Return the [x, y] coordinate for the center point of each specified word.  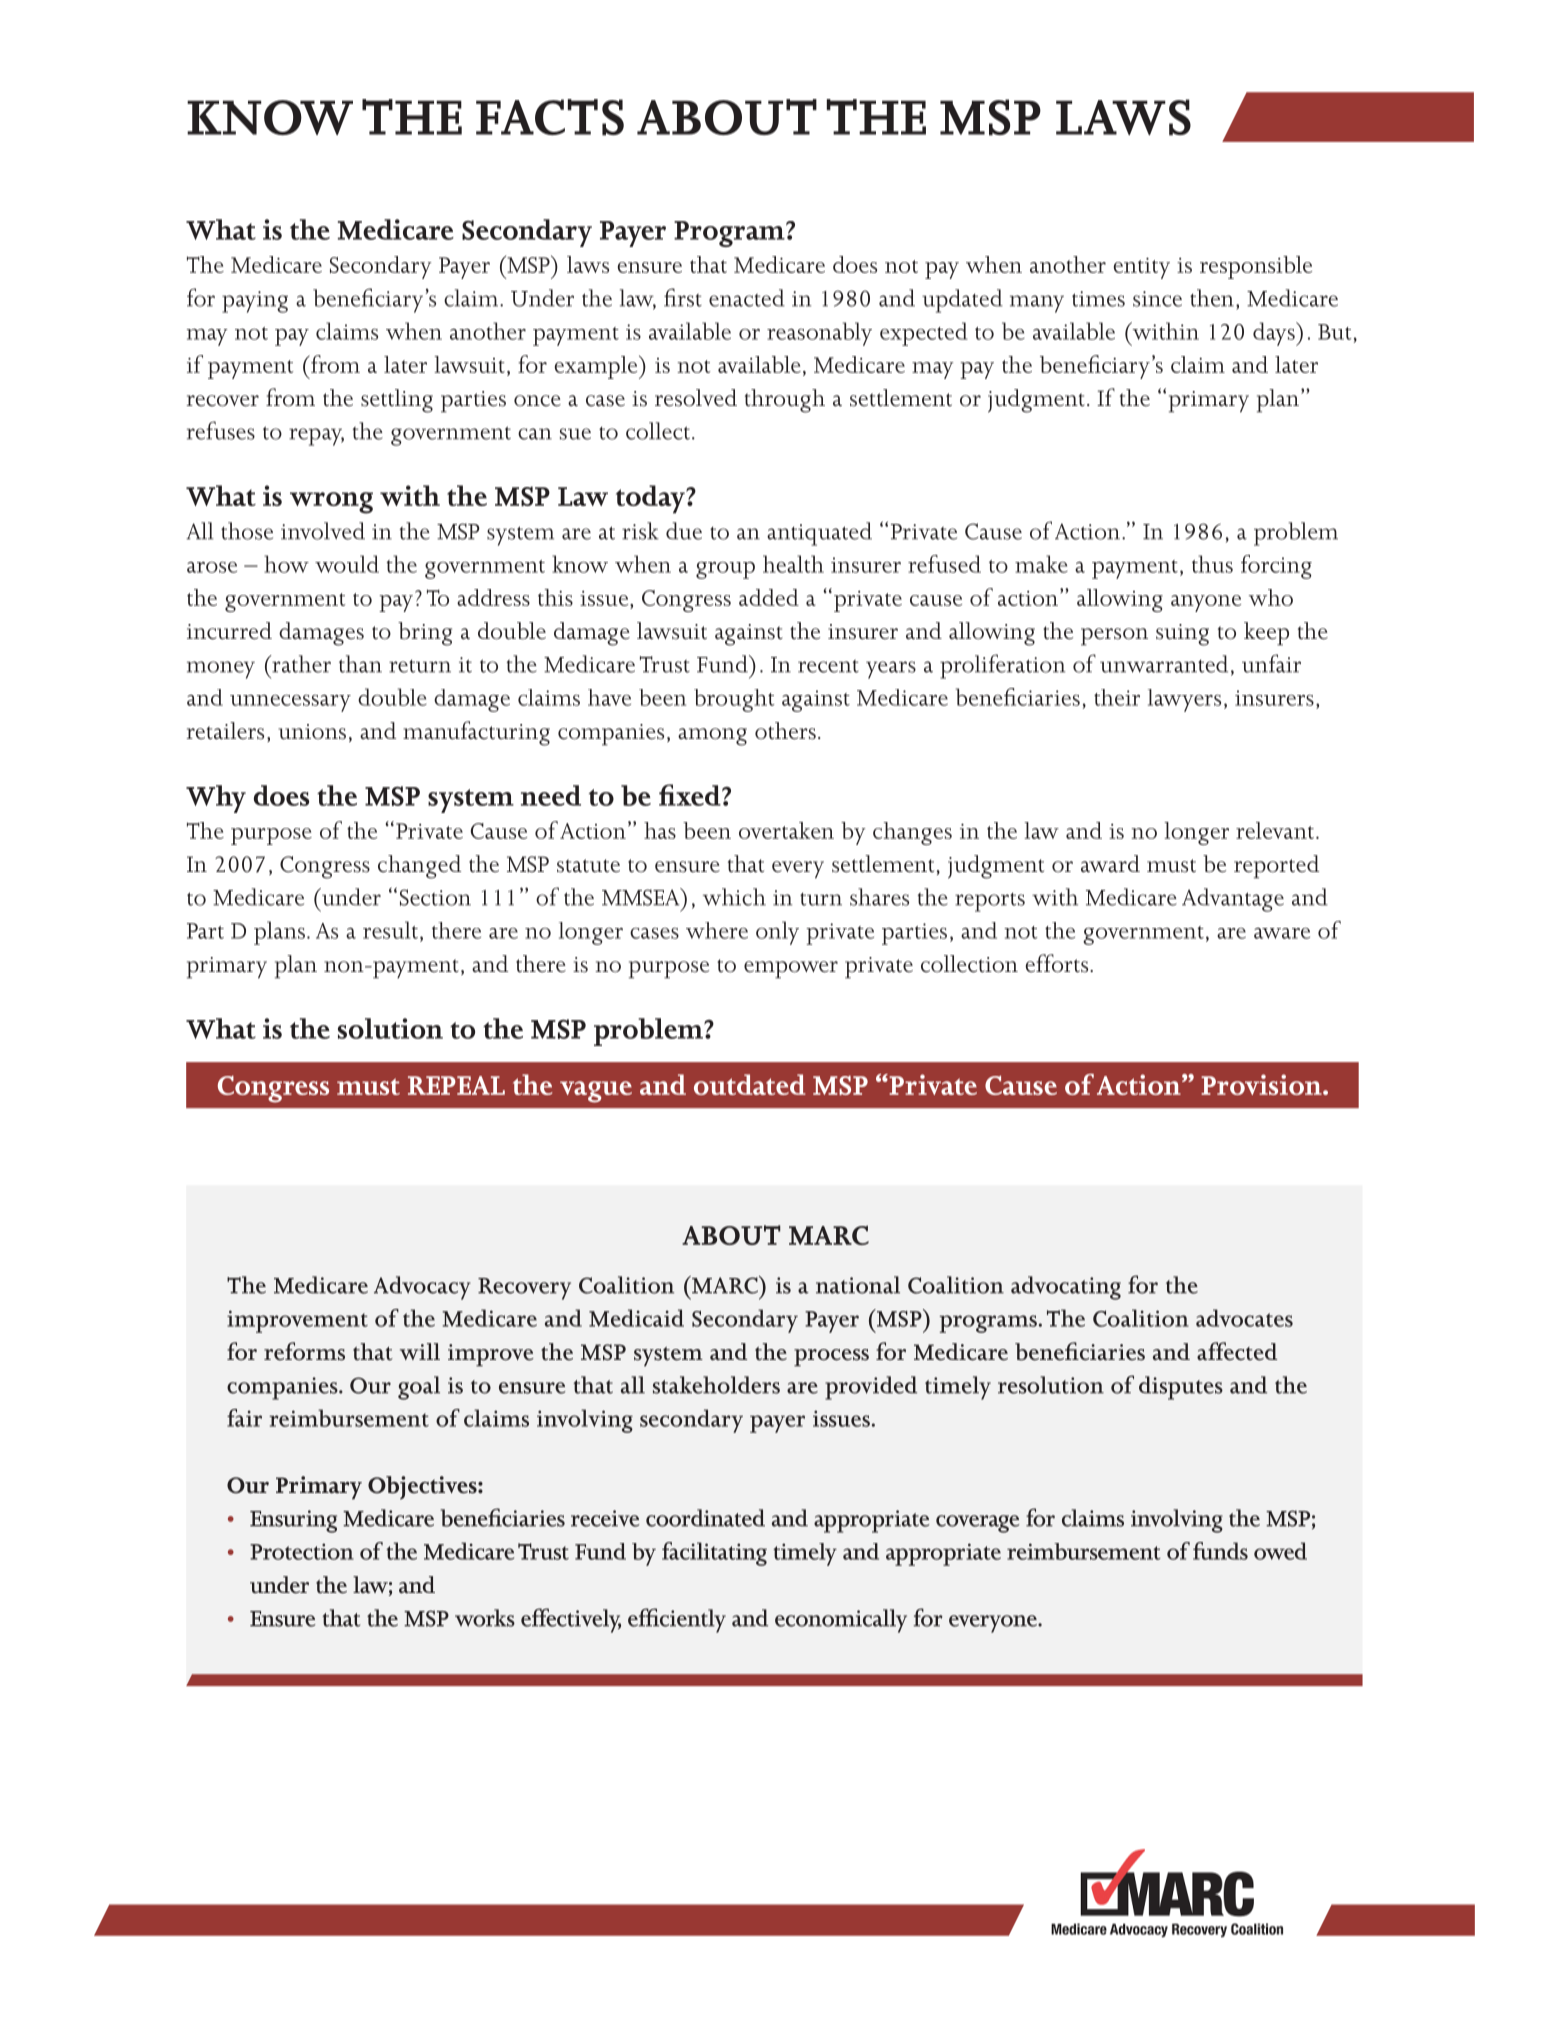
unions [312, 732]
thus [1212, 564]
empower [791, 970]
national [858, 1285]
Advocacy [422, 1288]
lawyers [1184, 700]
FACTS [550, 117]
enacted [747, 298]
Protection [302, 1551]
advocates [1244, 1318]
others [785, 731]
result [390, 930]
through [785, 401]
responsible [1256, 267]
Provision [1262, 1084]
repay [316, 437]
